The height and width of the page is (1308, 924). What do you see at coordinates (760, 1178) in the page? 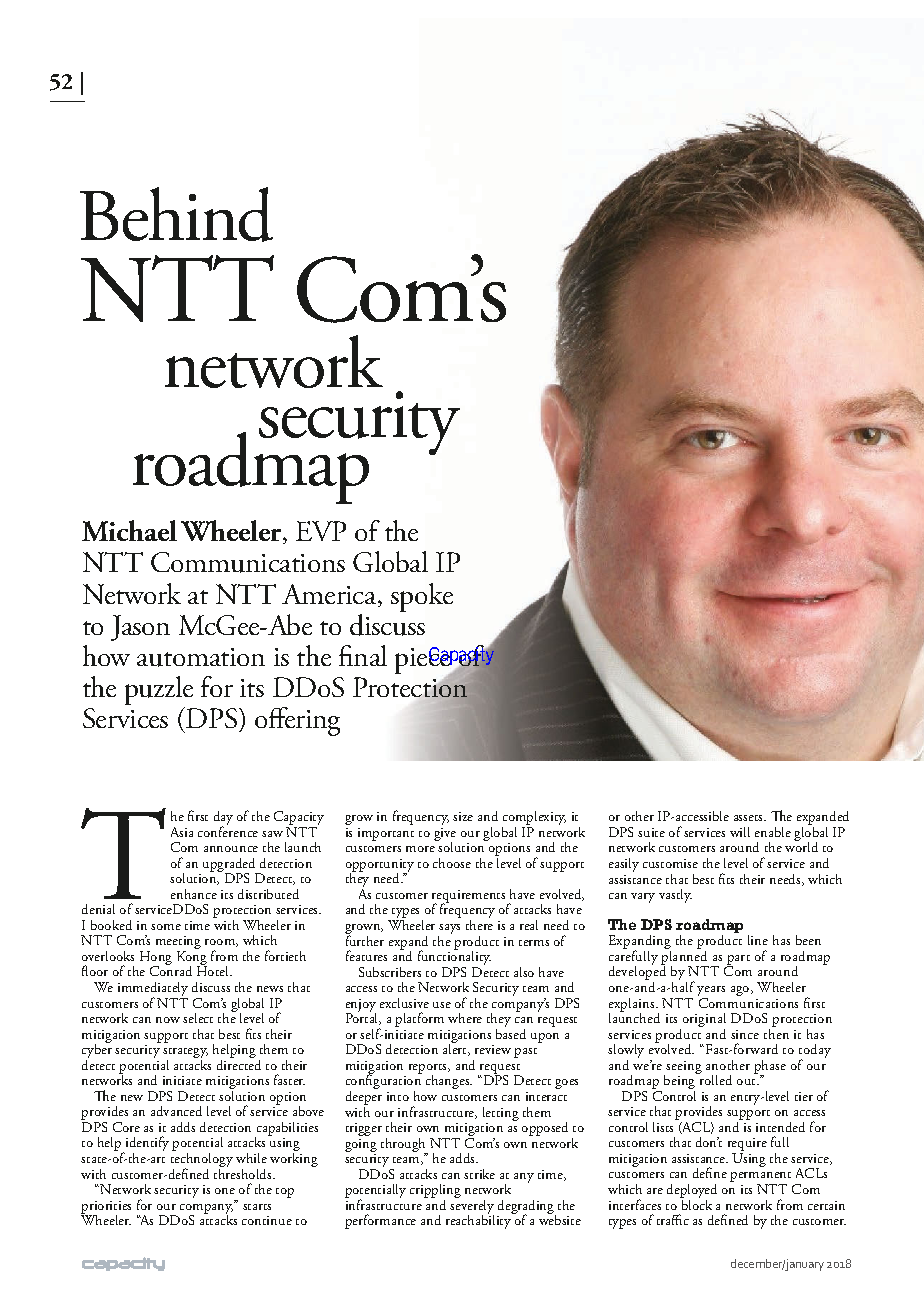
I see `permanent` at bounding box center [760, 1178].
